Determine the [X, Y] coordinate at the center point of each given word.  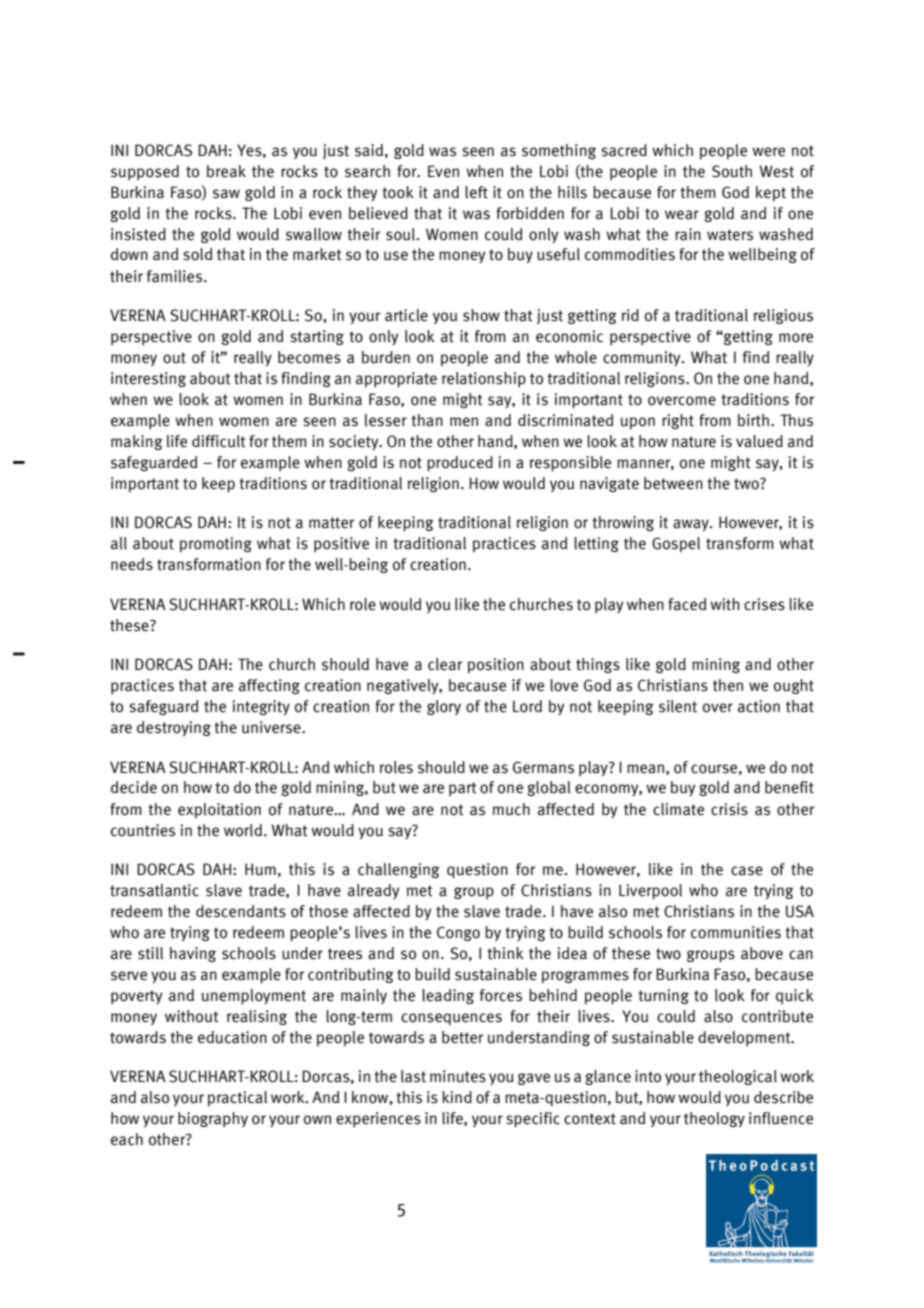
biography [213, 1119]
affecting [269, 686]
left [476, 192]
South [732, 171]
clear [445, 664]
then [728, 685]
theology [714, 1119]
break [226, 171]
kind [457, 1097]
